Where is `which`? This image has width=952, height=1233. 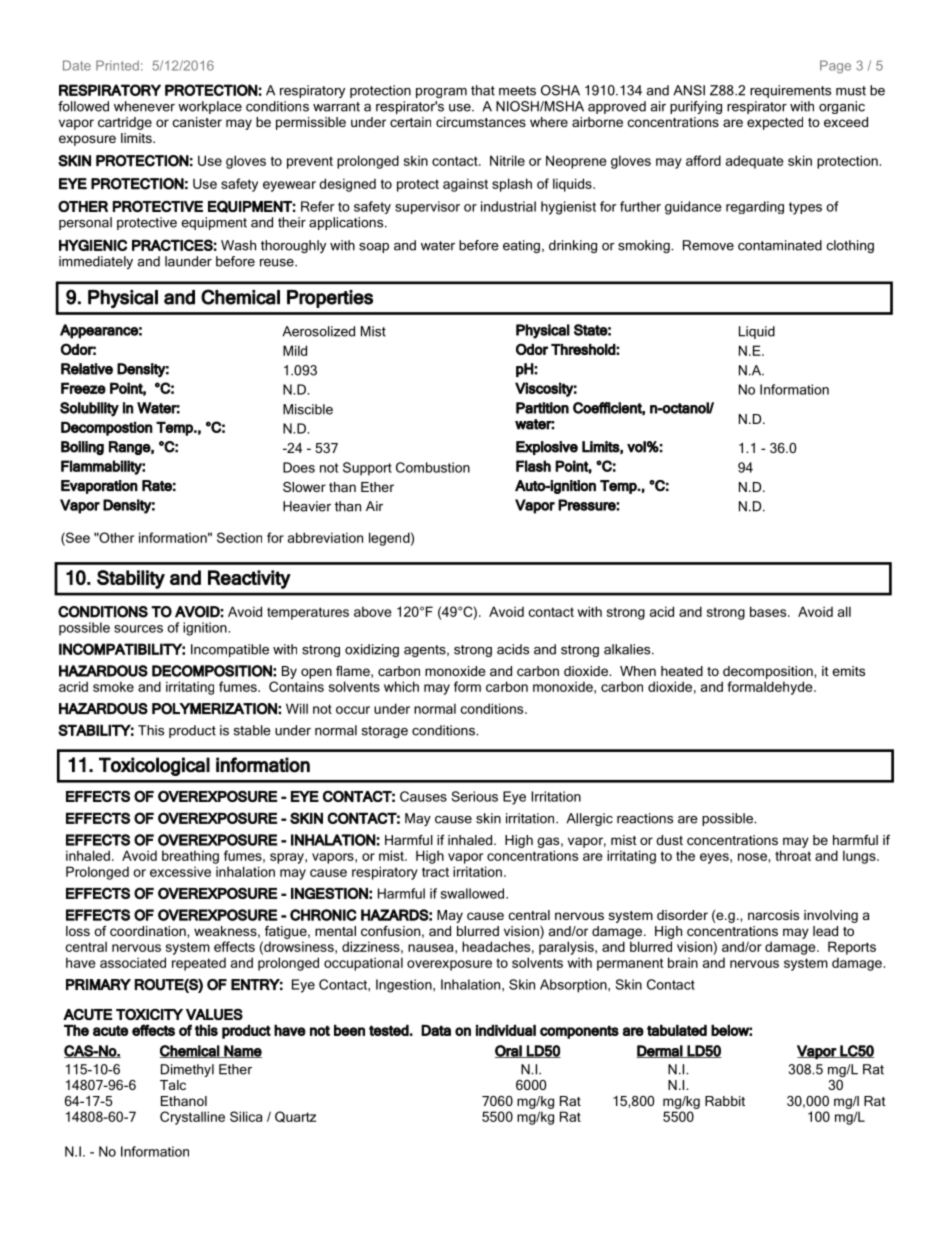
which is located at coordinates (401, 686).
